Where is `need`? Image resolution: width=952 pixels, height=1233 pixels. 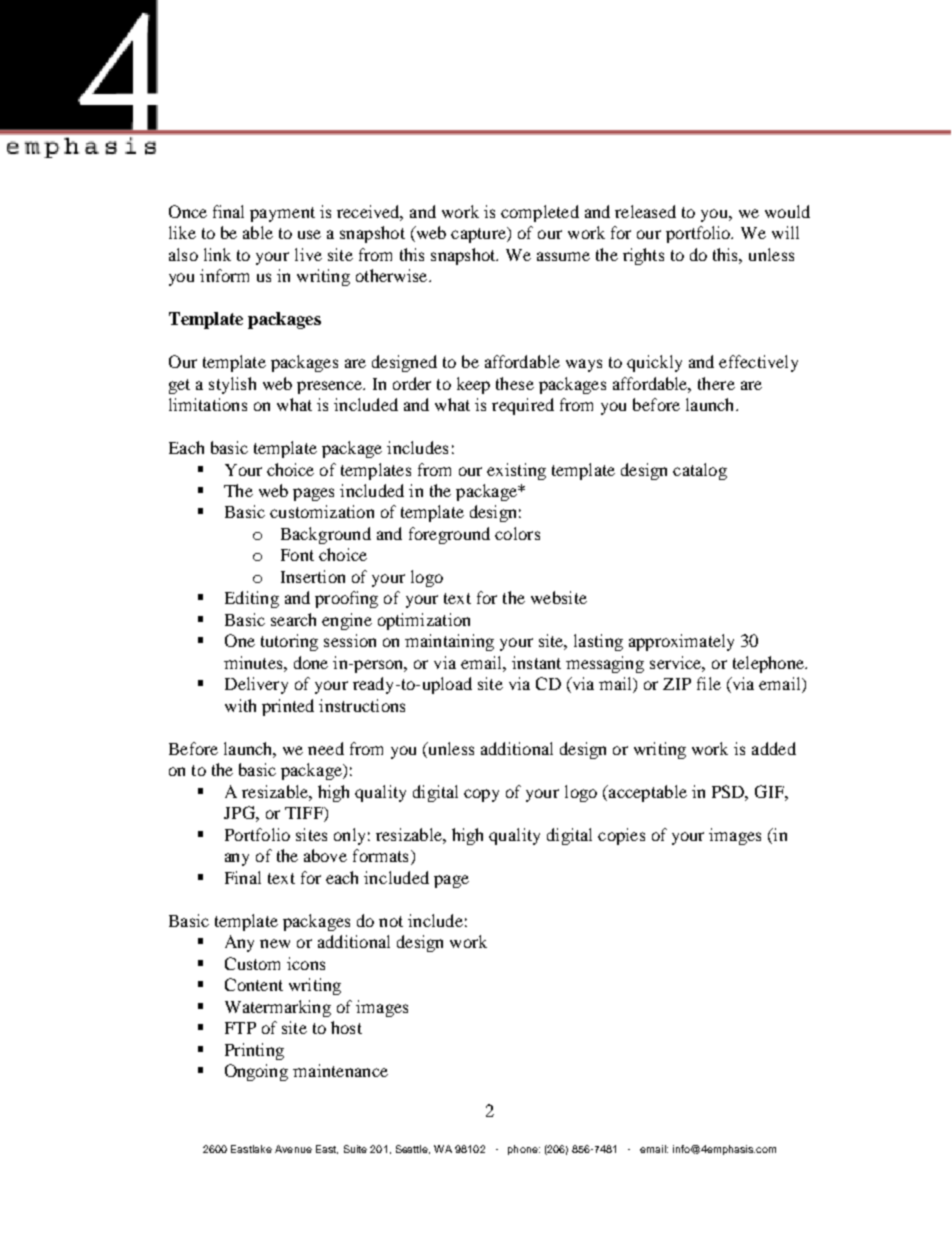 need is located at coordinates (326, 748).
